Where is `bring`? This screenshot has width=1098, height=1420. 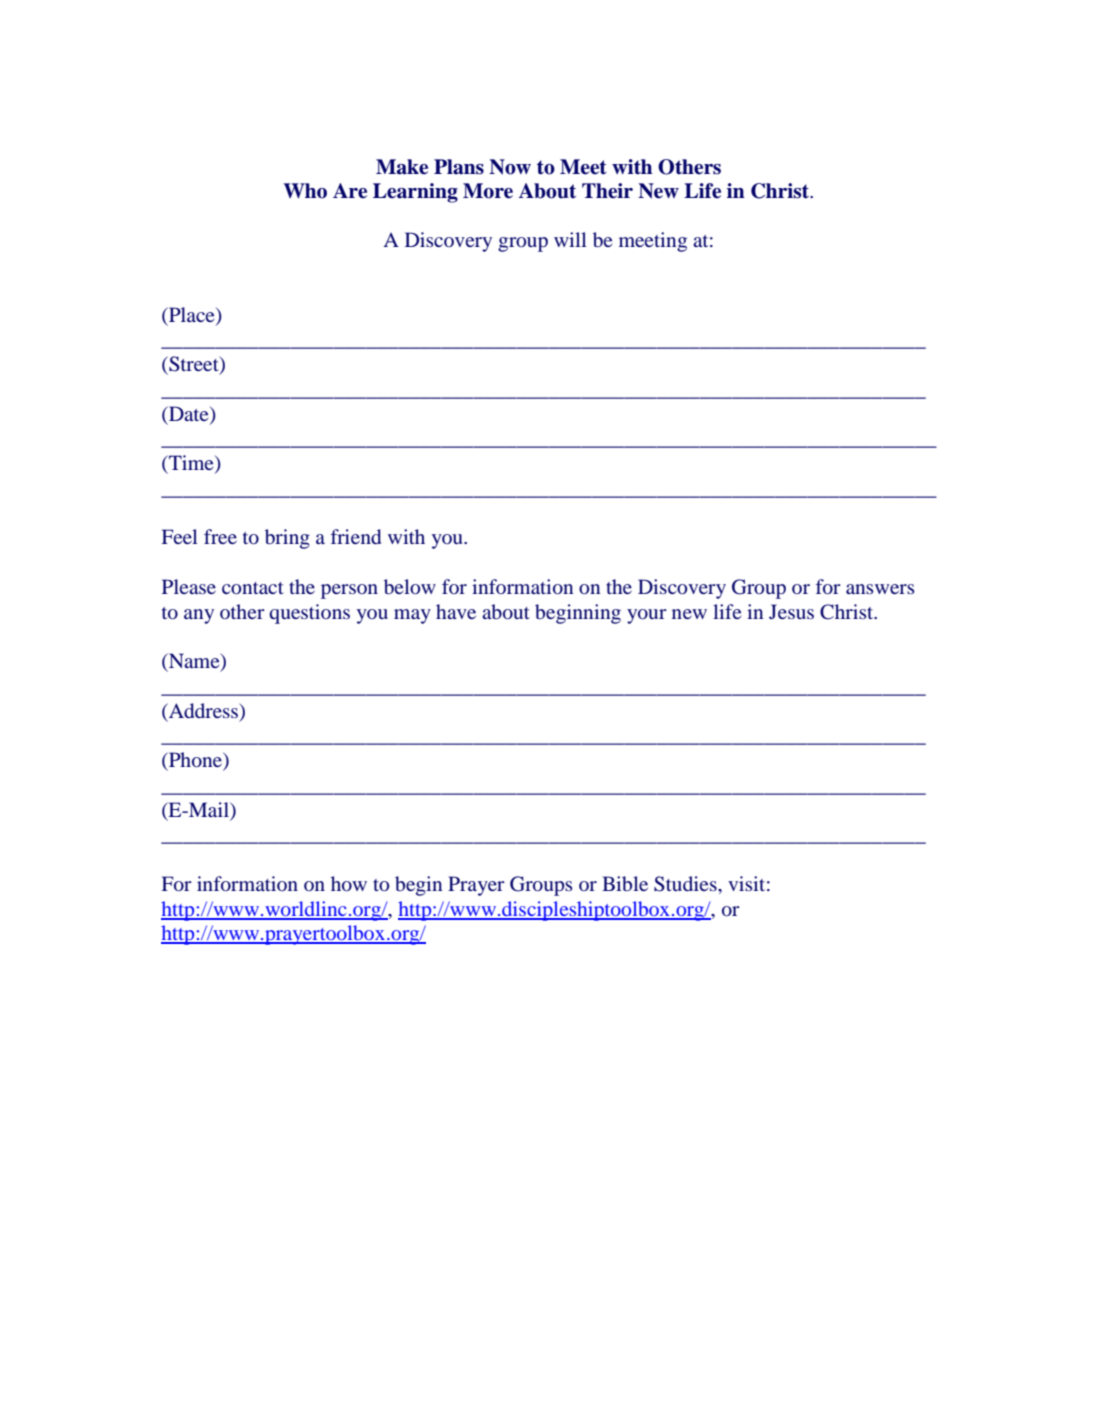 bring is located at coordinates (287, 539).
